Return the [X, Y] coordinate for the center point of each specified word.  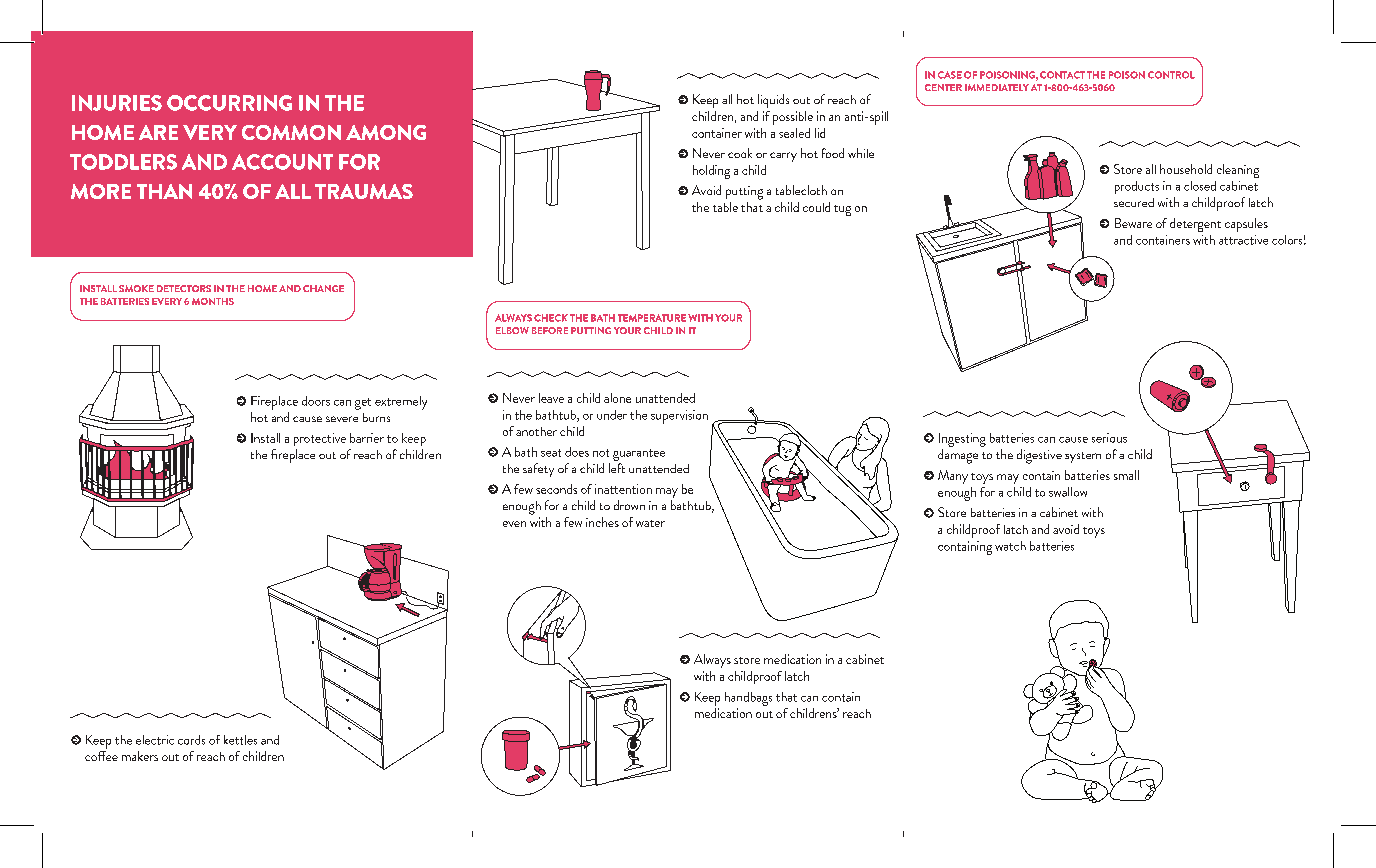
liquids [773, 101]
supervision [679, 417]
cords [191, 740]
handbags [748, 699]
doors [316, 401]
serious [1109, 438]
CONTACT [1062, 75]
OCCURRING [229, 103]
